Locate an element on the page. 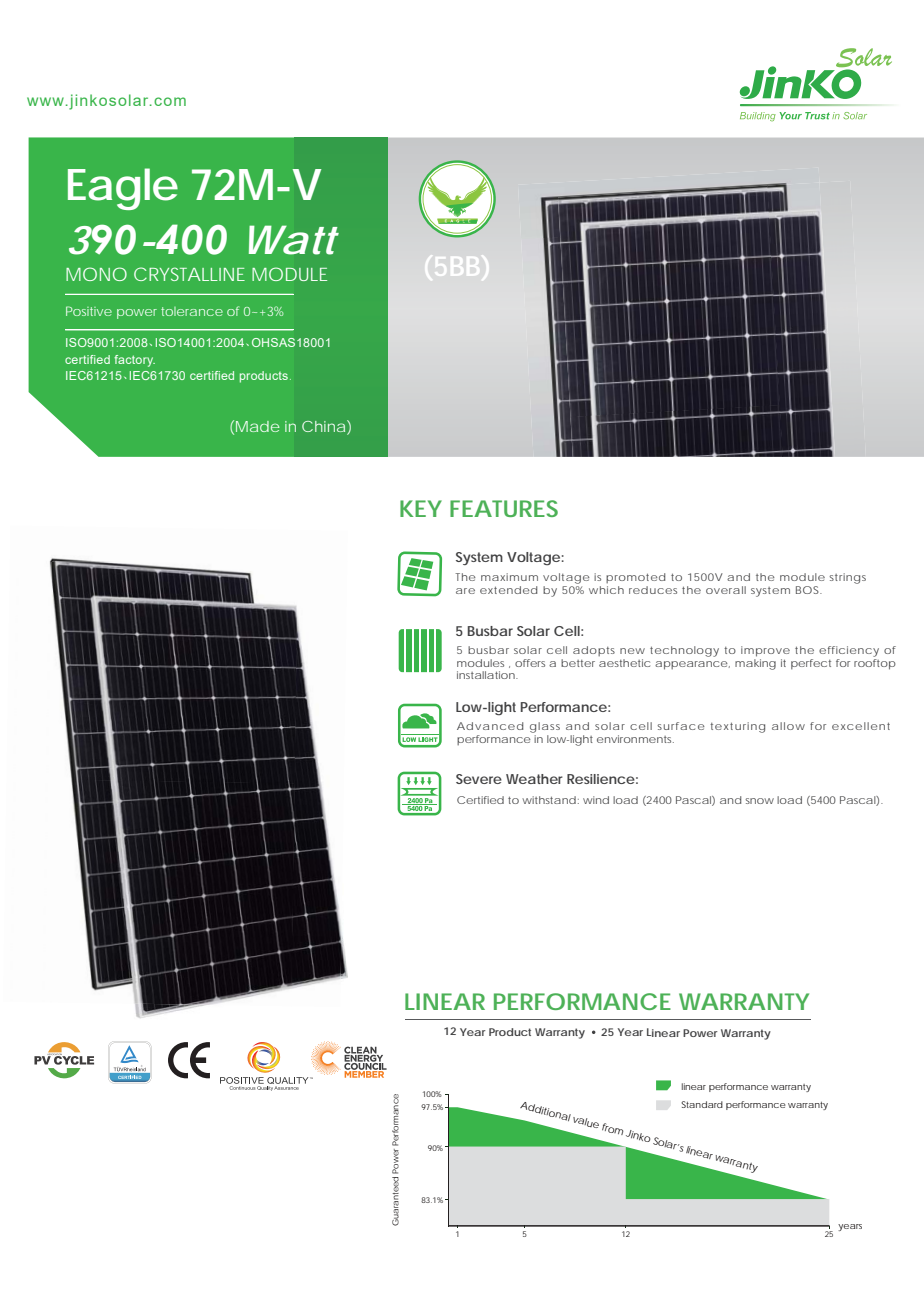  Resilience is located at coordinates (601, 779).
